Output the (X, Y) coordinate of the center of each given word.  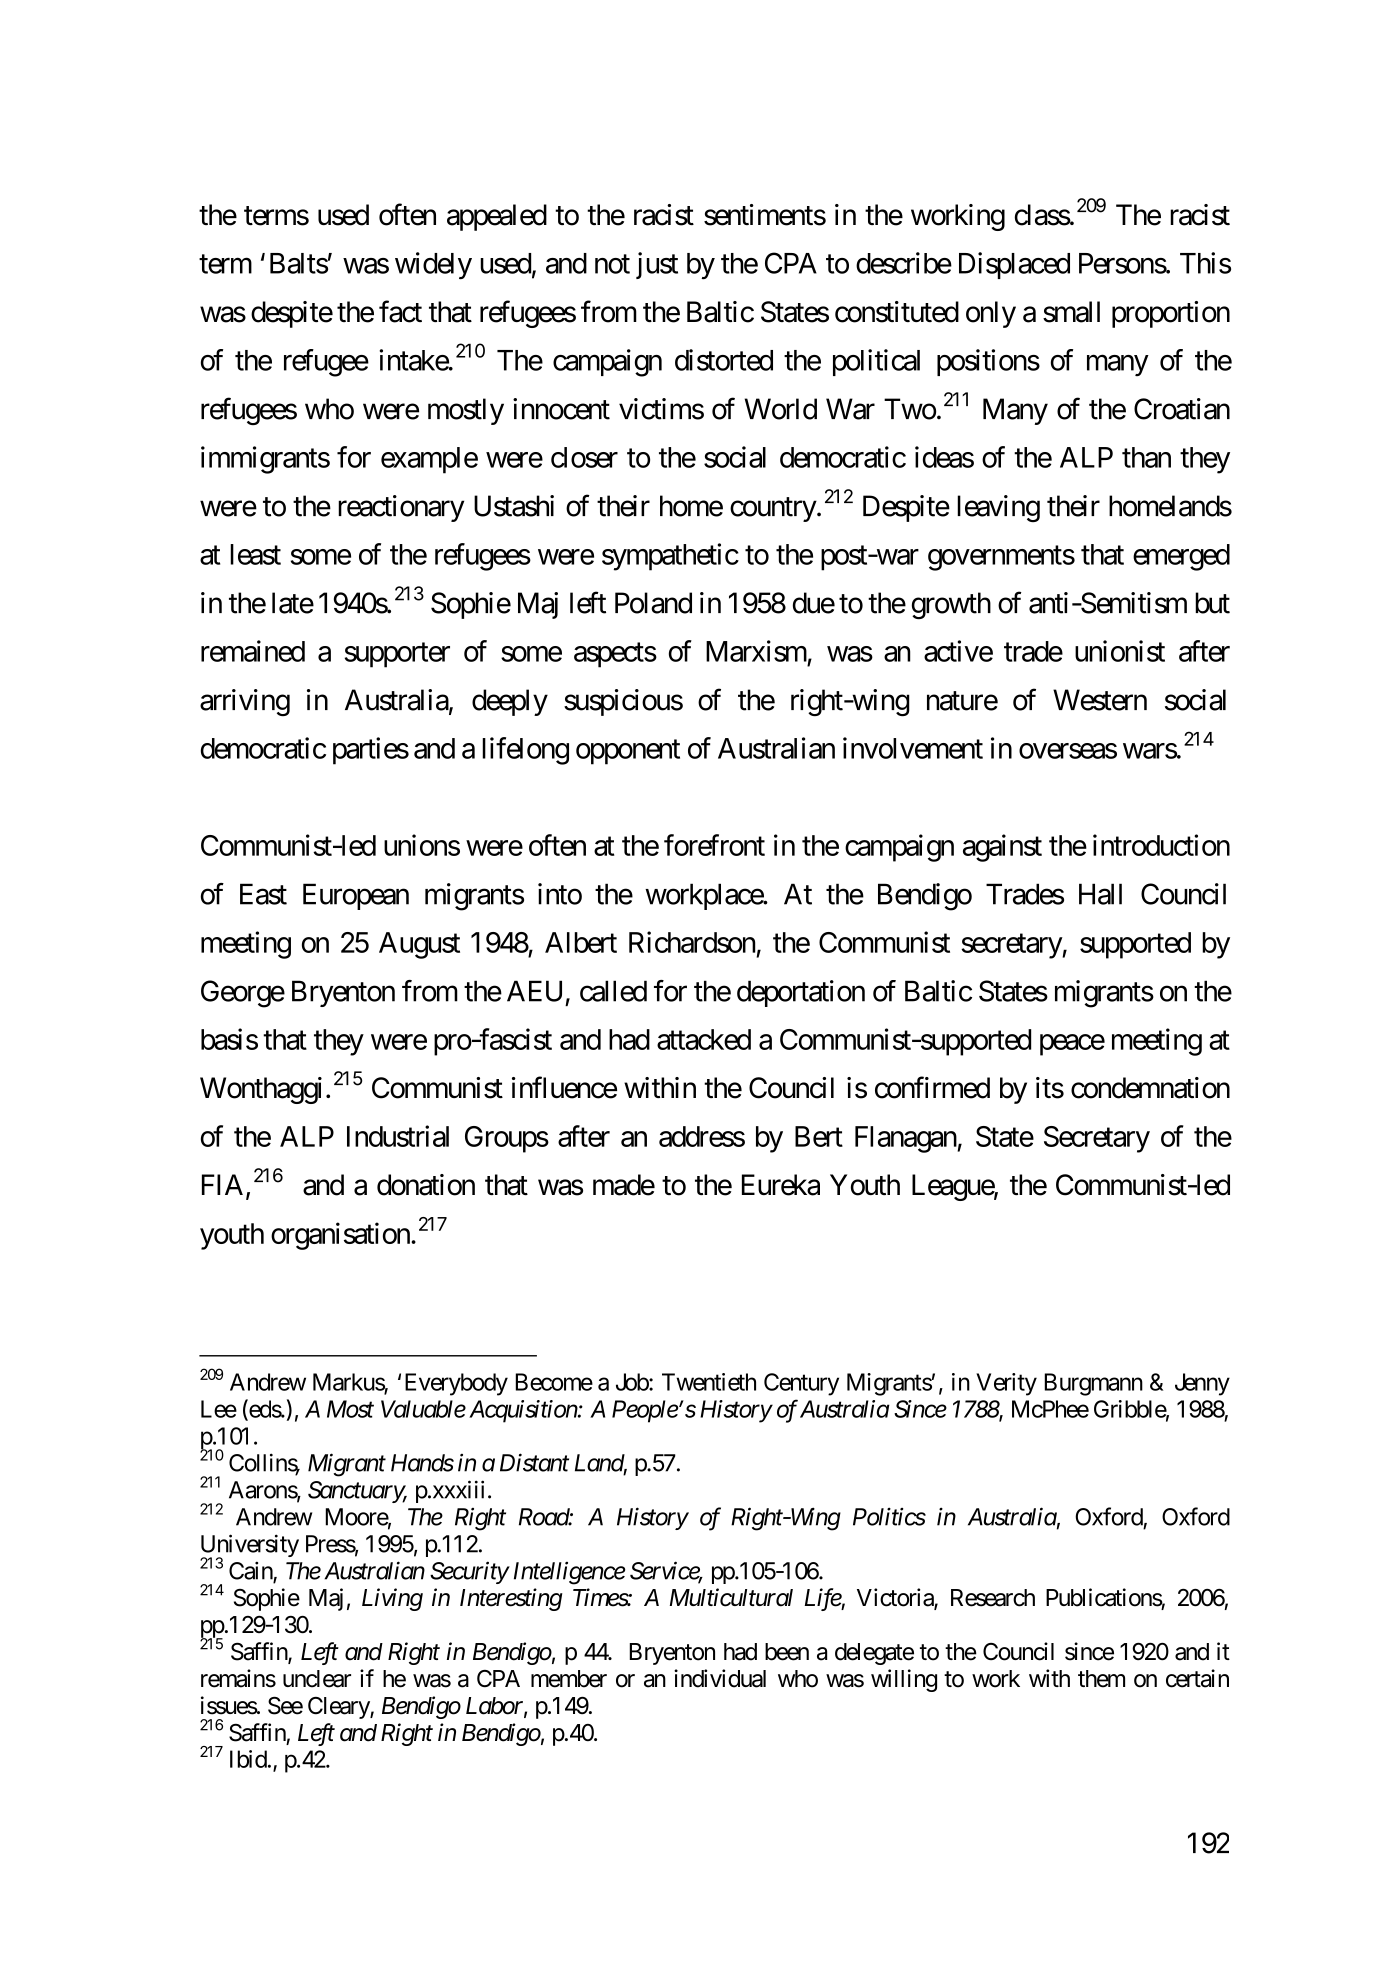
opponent (628, 752)
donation (426, 1185)
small (1071, 312)
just (657, 265)
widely (433, 266)
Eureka (781, 1185)
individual (720, 1678)
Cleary (339, 1708)
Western (1100, 700)
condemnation (1150, 1088)
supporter (397, 655)
